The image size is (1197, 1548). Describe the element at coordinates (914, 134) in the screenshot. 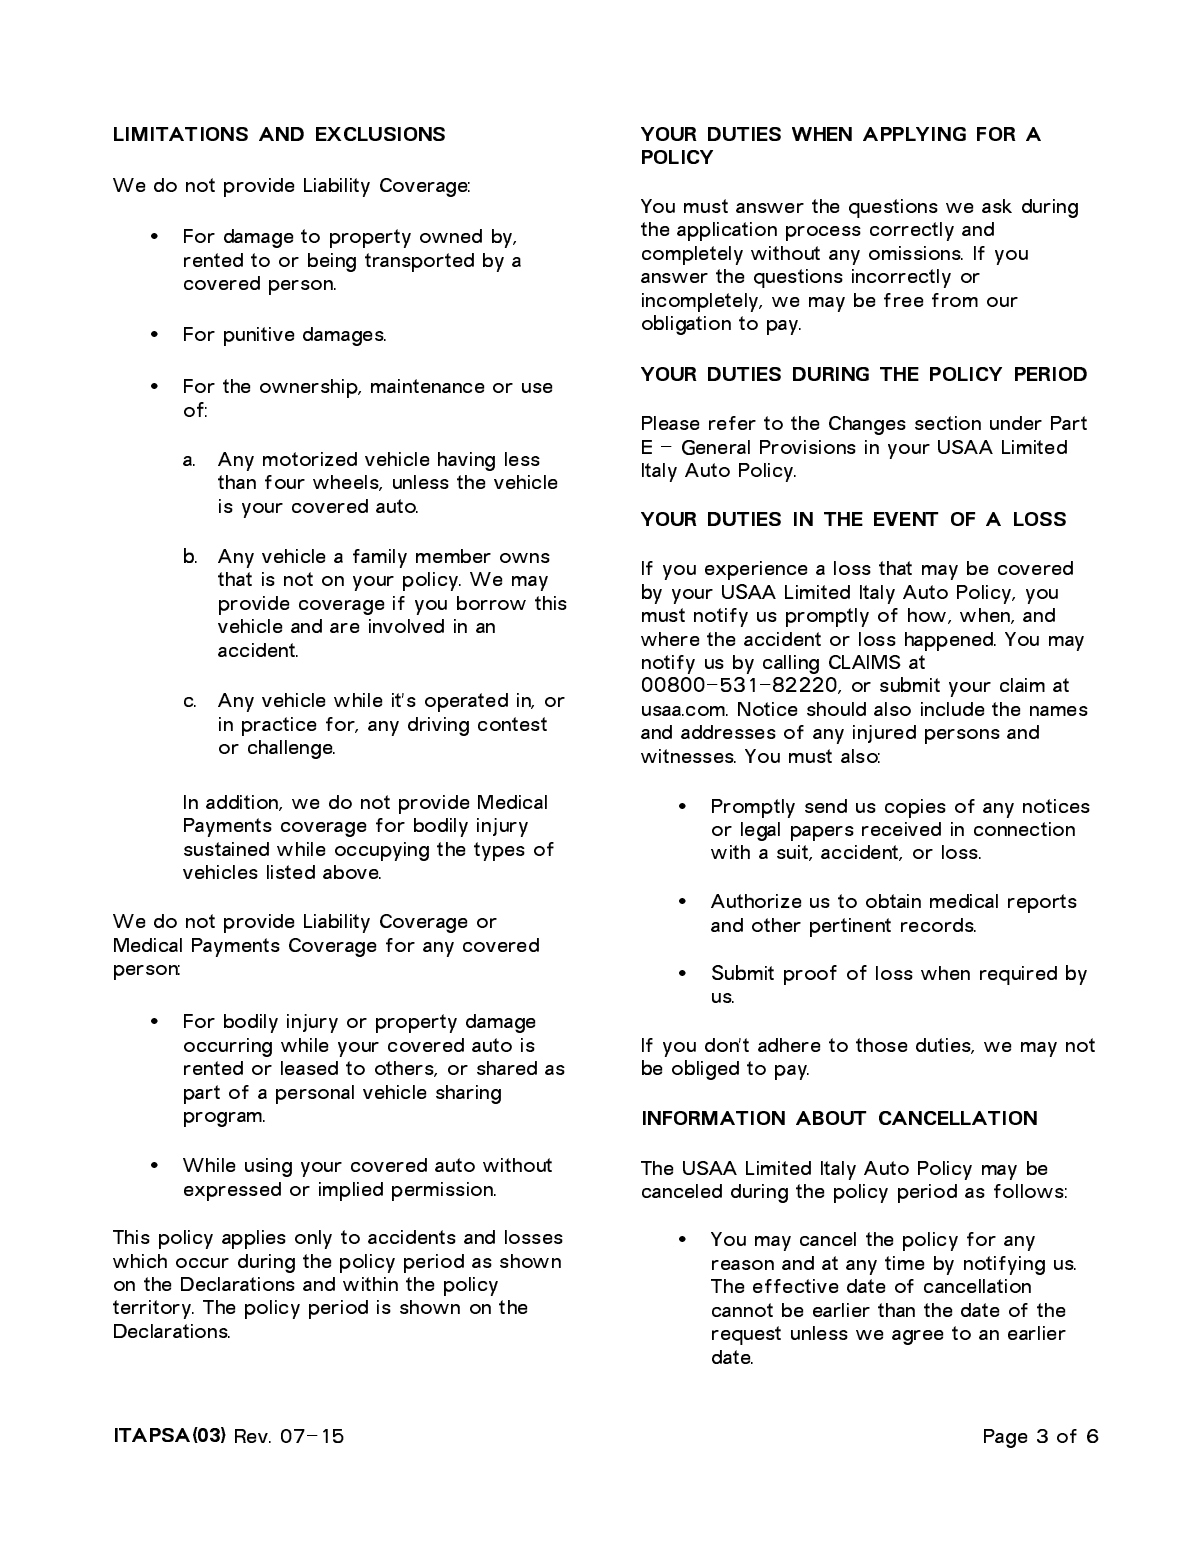

I see `APPLYING` at that location.
